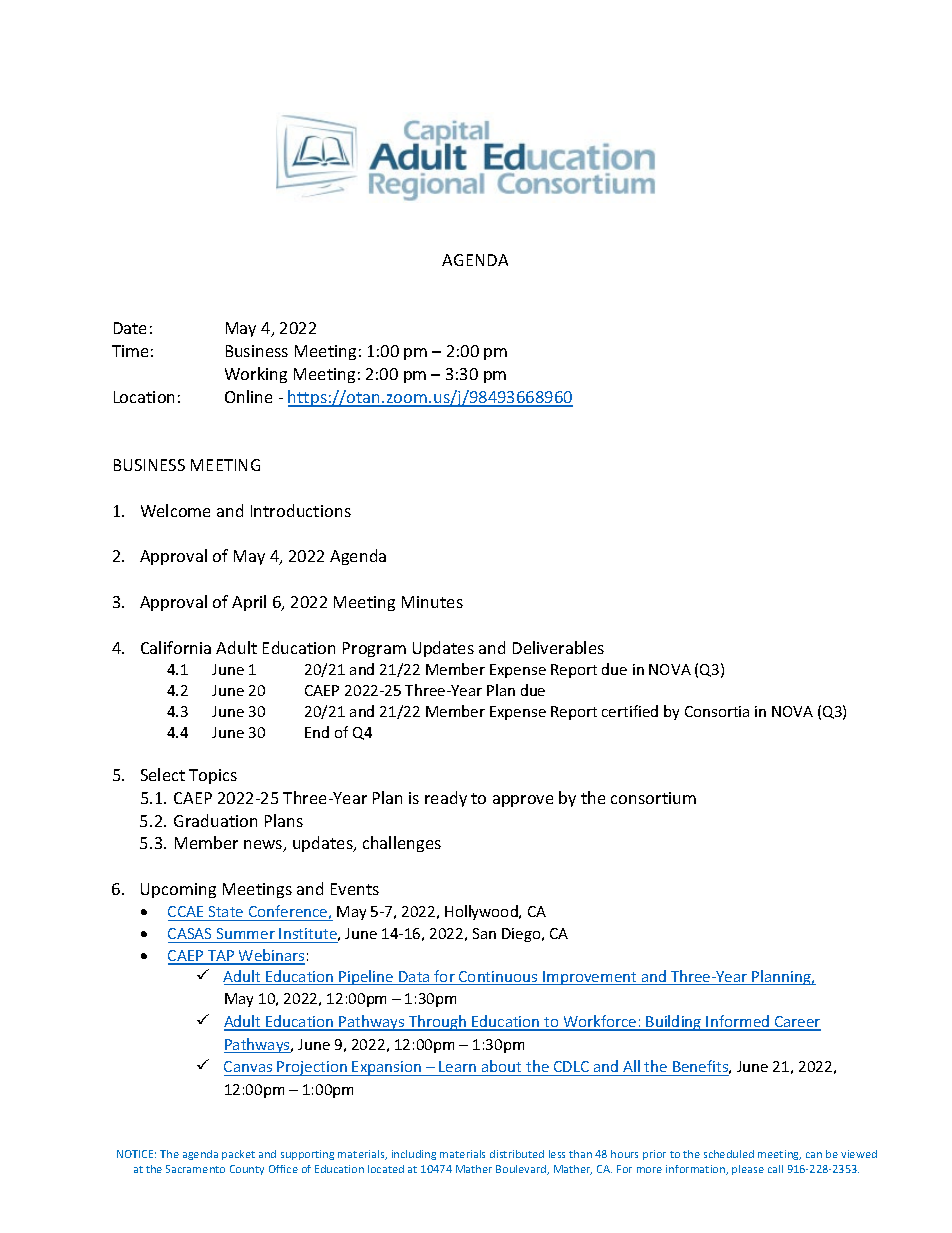  What do you see at coordinates (176, 647) in the page?
I see `California` at bounding box center [176, 647].
